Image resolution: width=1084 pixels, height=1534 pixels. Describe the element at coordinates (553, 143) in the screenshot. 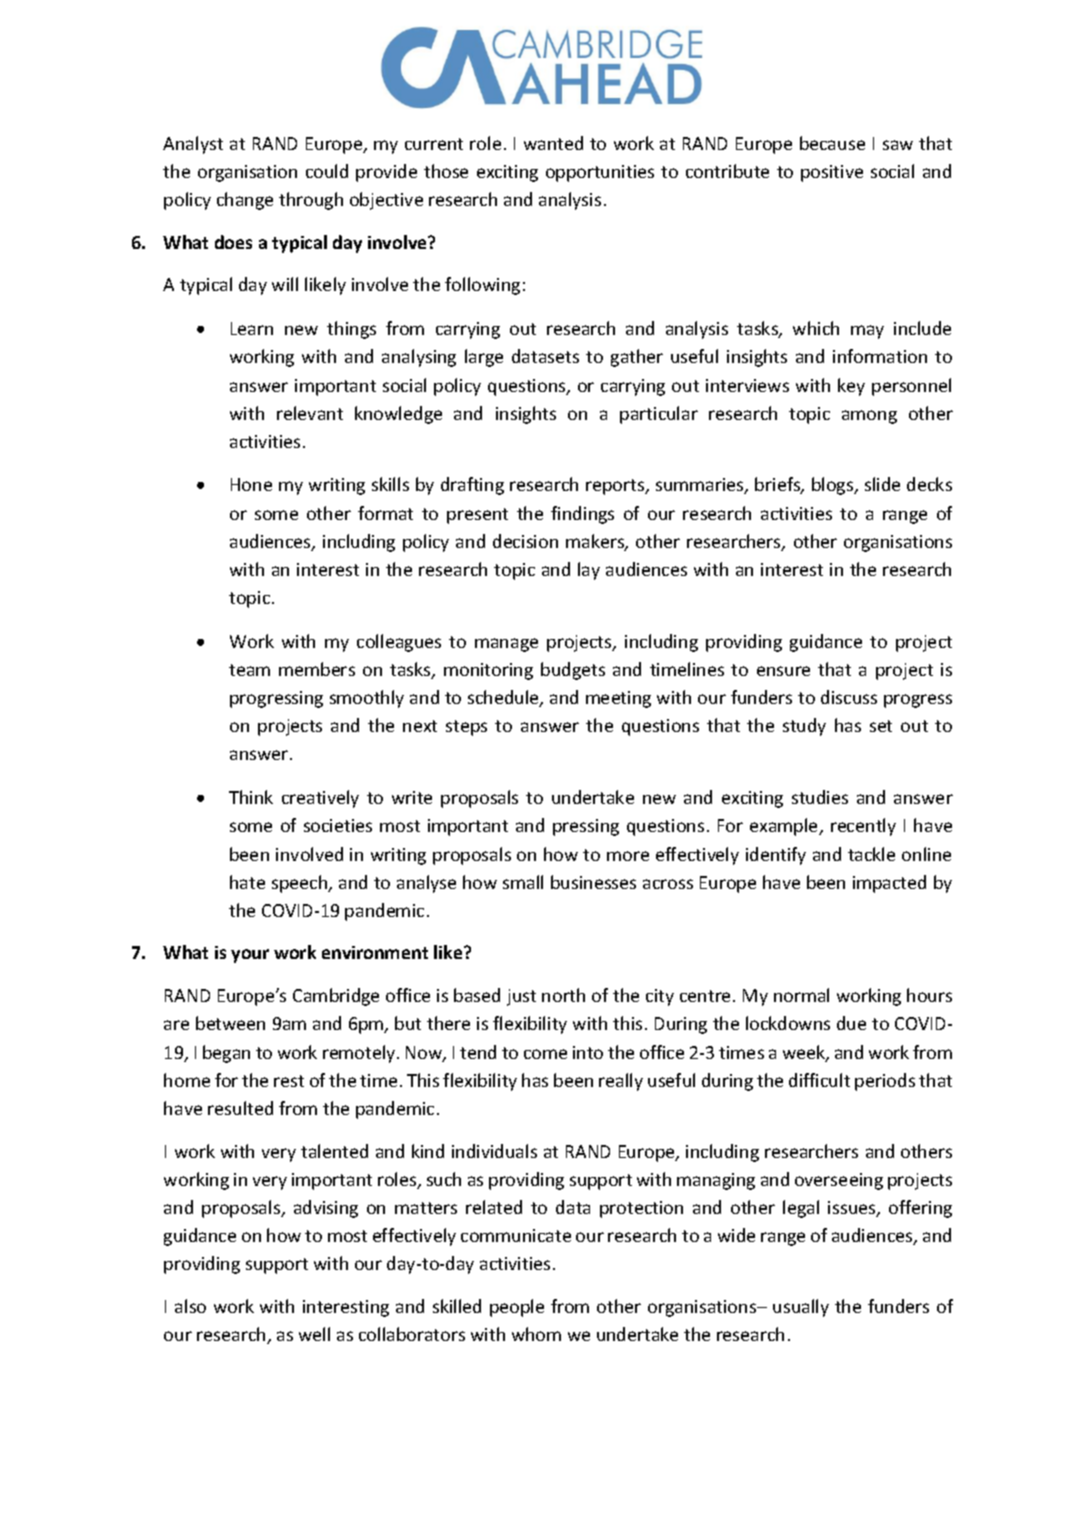

I see `wanted` at that location.
